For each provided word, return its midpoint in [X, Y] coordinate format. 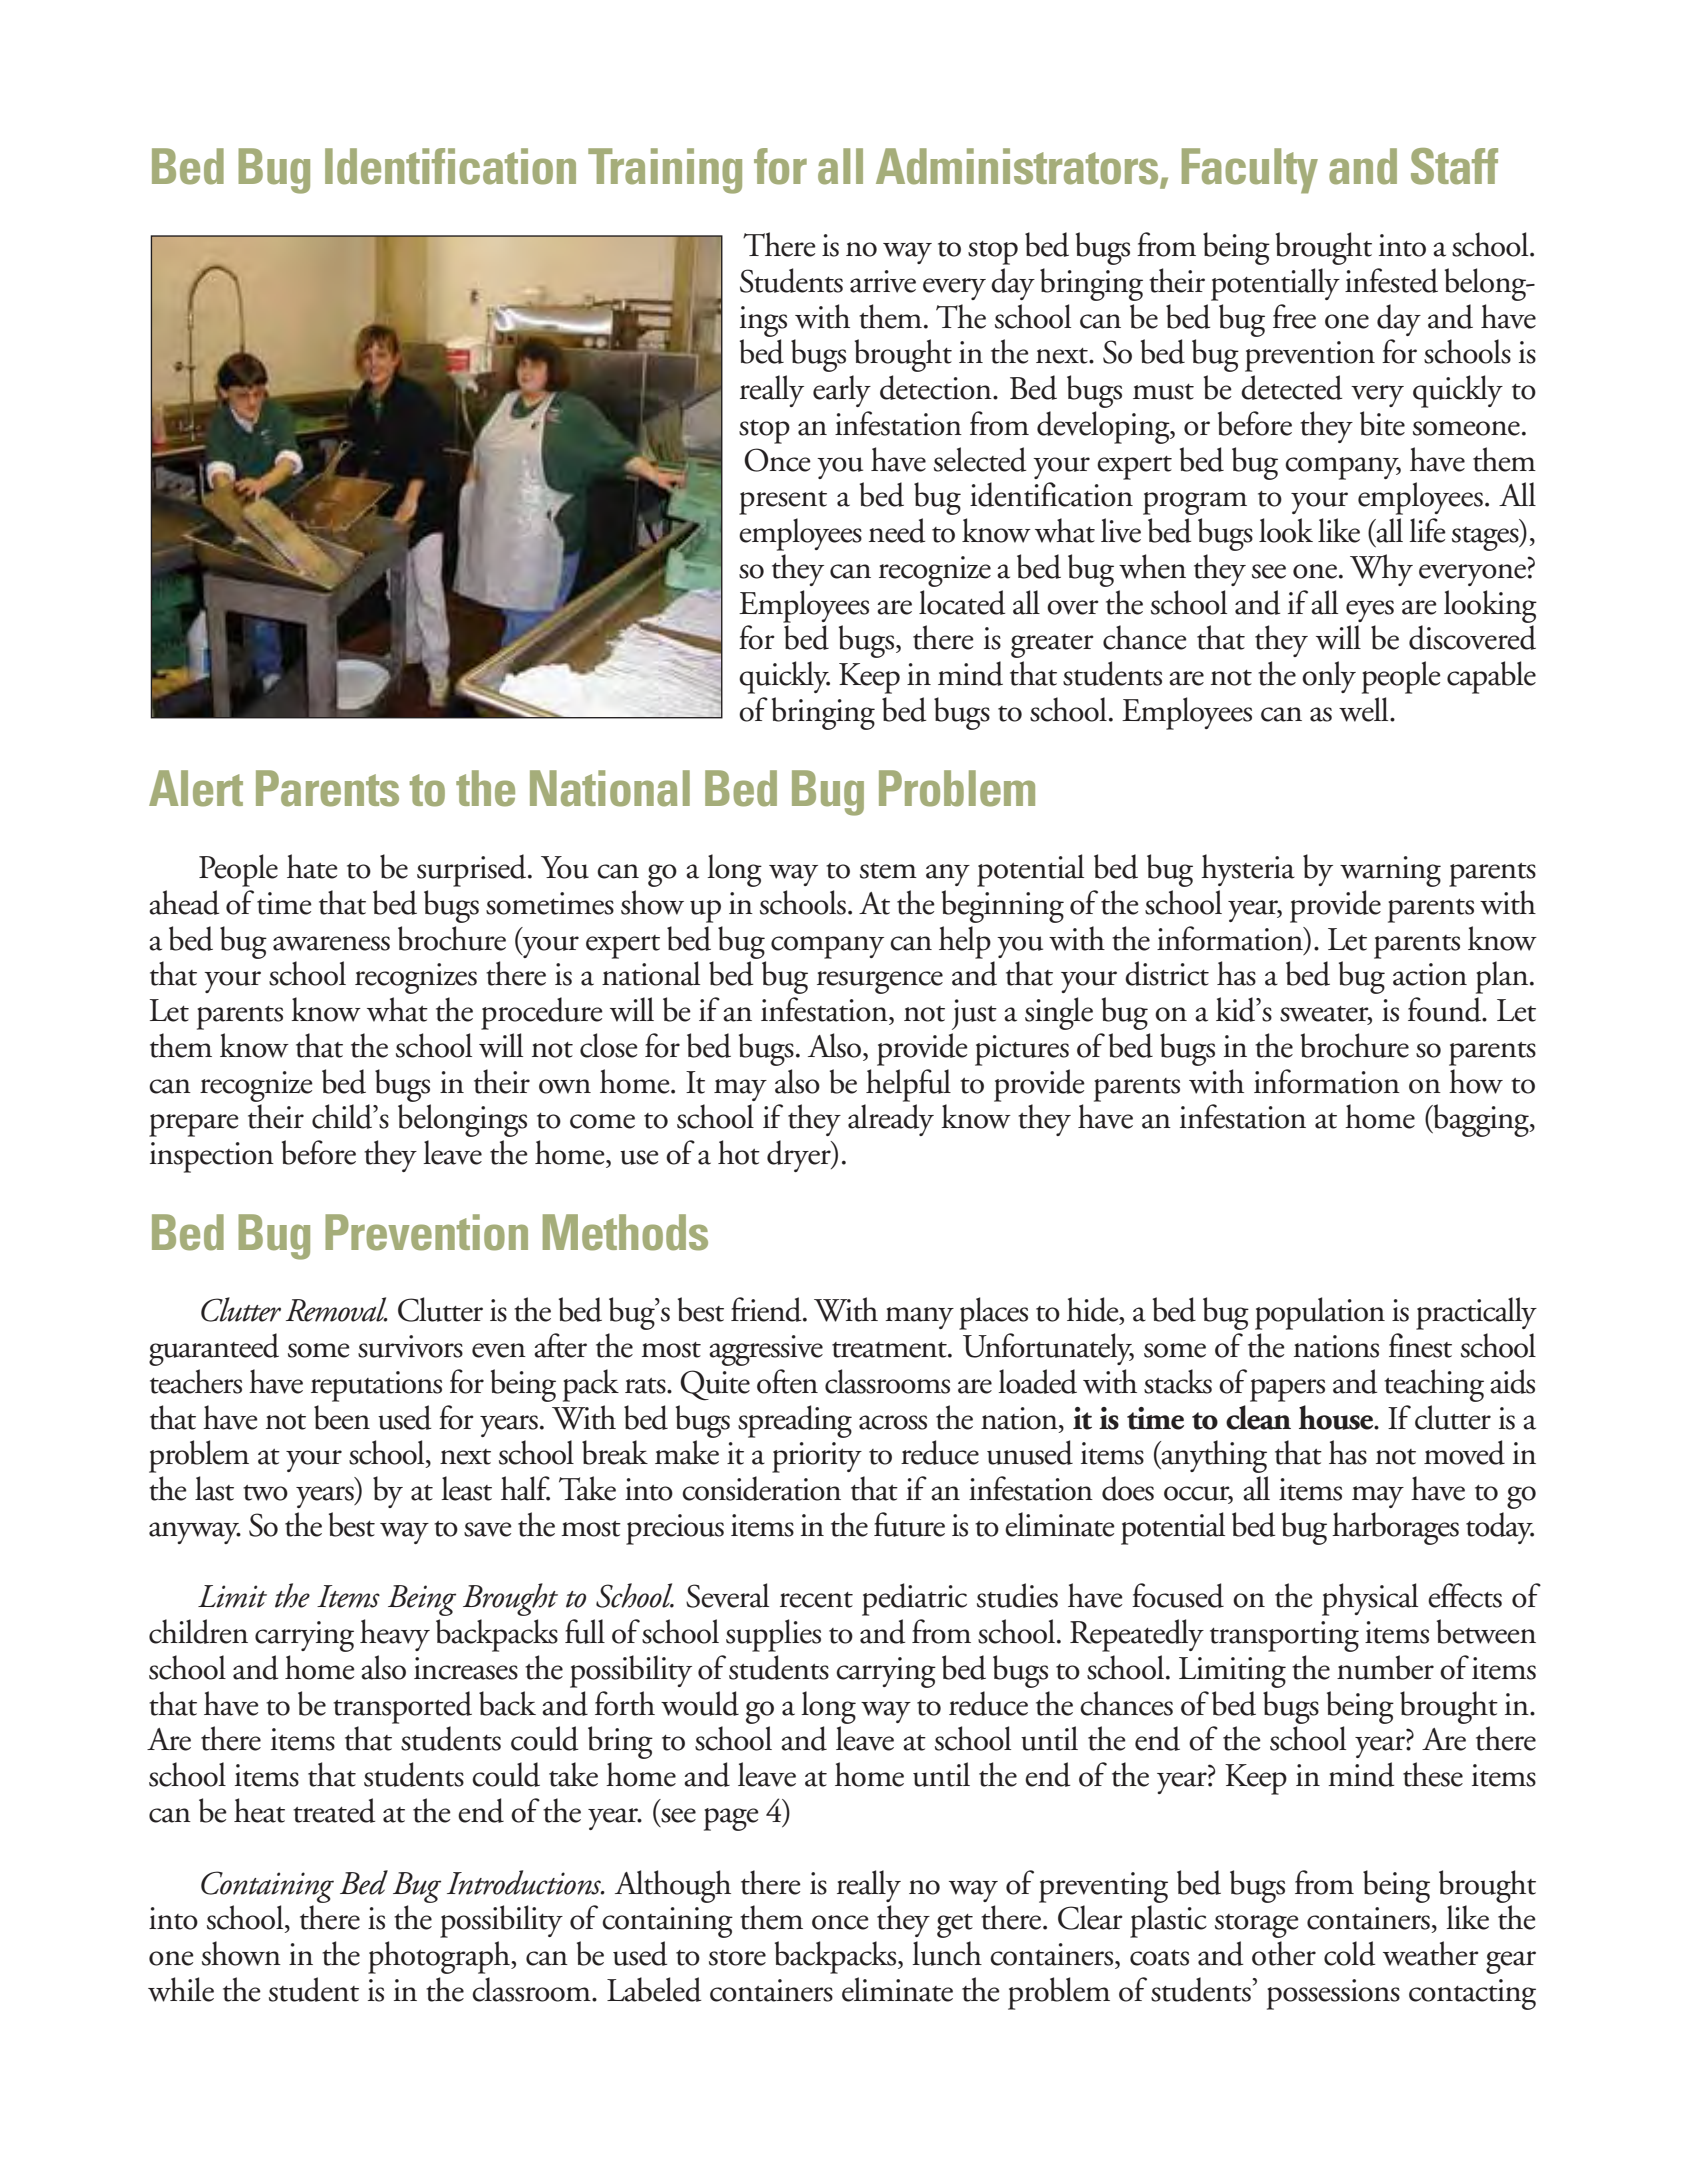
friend [767, 1309]
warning [1390, 871]
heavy [395, 1635]
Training [665, 171]
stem [888, 871]
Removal [337, 1309]
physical [1370, 1599]
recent [816, 1600]
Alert [196, 788]
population [1320, 1313]
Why [1381, 570]
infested [1391, 280]
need [897, 530]
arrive [883, 281]
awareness [331, 943]
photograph [440, 1957]
